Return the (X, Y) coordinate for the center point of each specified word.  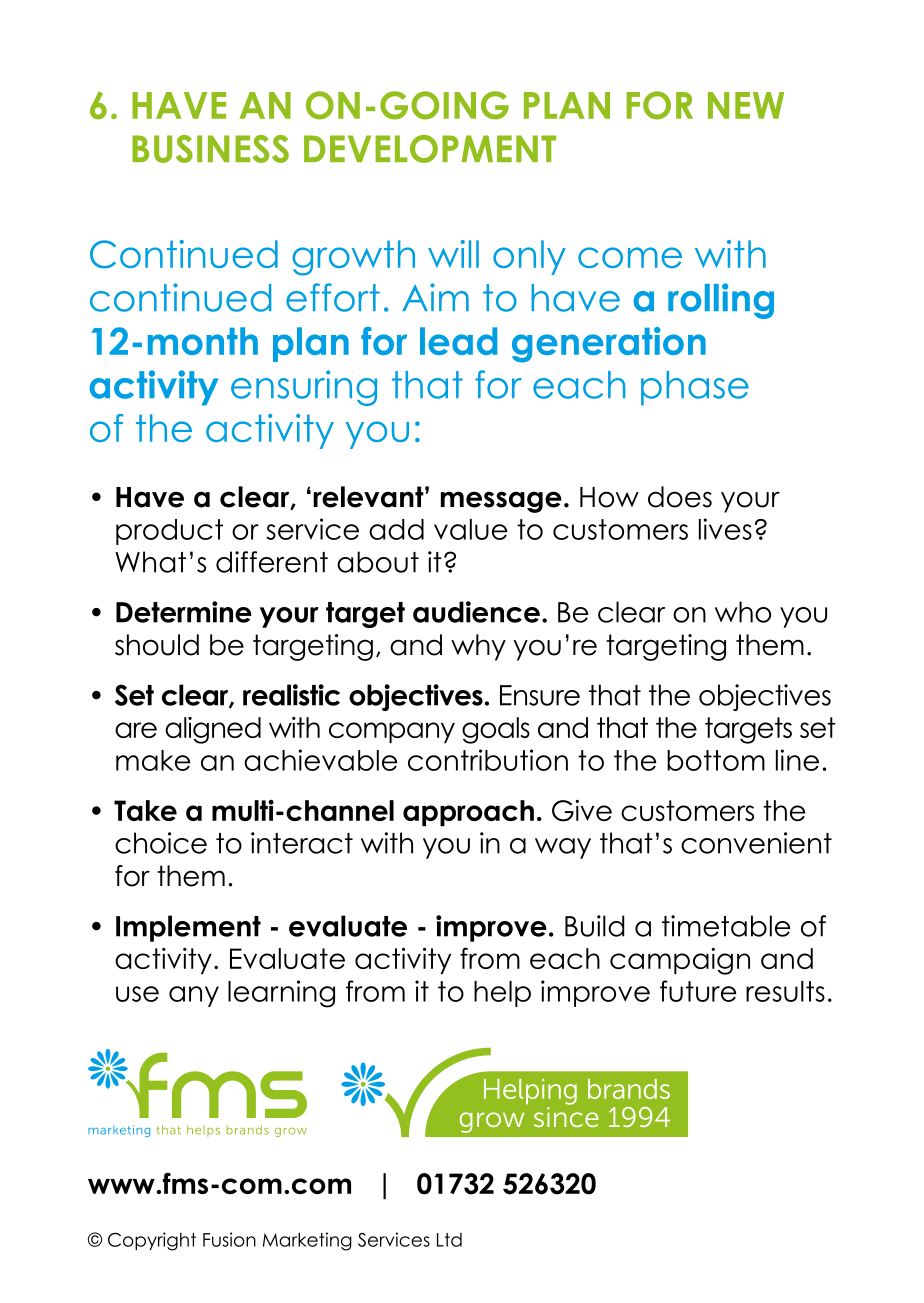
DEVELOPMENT (430, 149)
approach (468, 813)
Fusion (229, 1239)
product (169, 532)
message (501, 502)
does (680, 497)
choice (161, 843)
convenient (756, 843)
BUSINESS (210, 149)
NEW (746, 105)
